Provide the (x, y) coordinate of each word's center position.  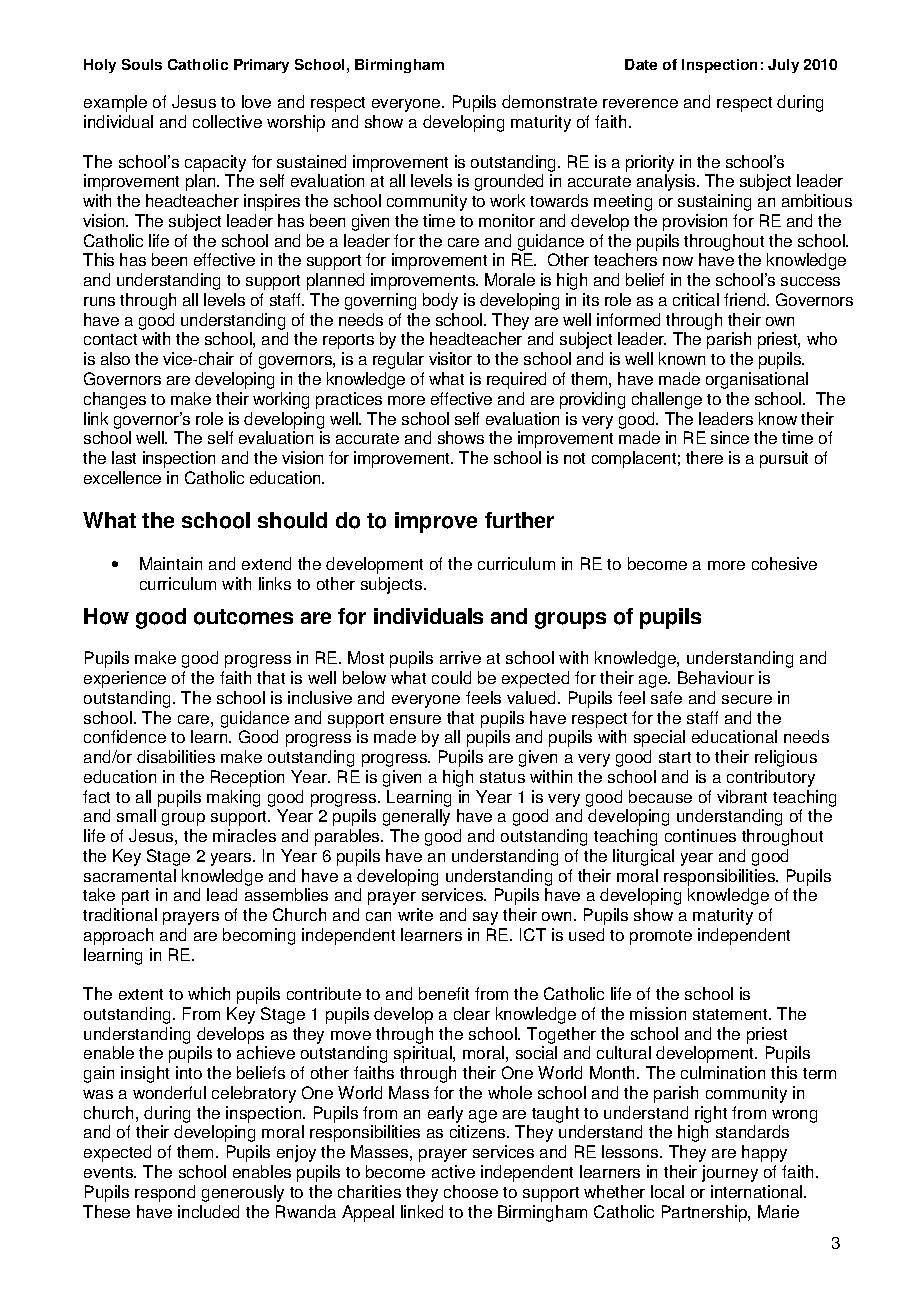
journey (730, 1173)
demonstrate (549, 101)
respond (165, 1193)
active (453, 1171)
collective (227, 121)
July (783, 66)
